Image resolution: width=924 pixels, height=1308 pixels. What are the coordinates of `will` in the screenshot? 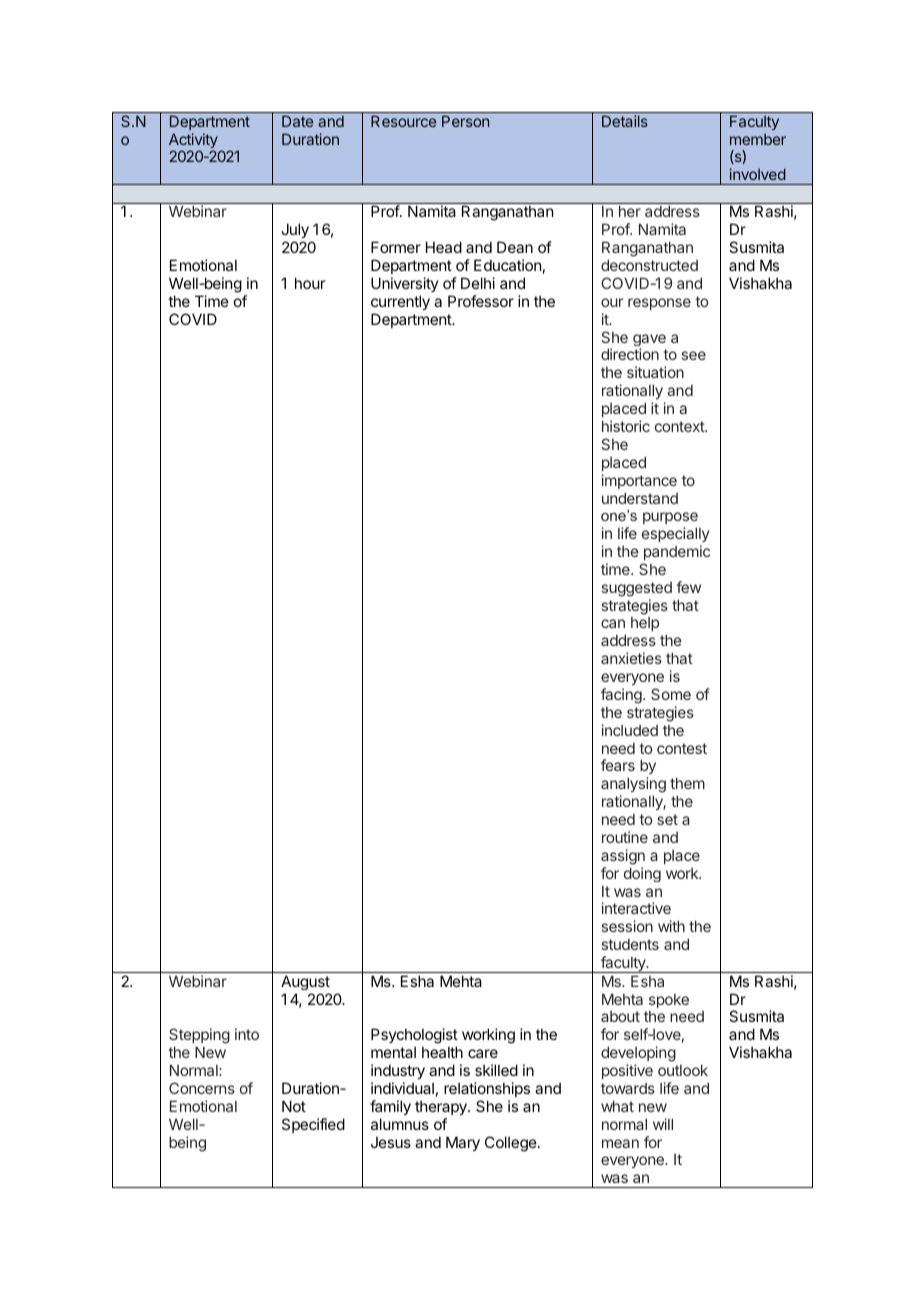 It's located at (663, 1124).
